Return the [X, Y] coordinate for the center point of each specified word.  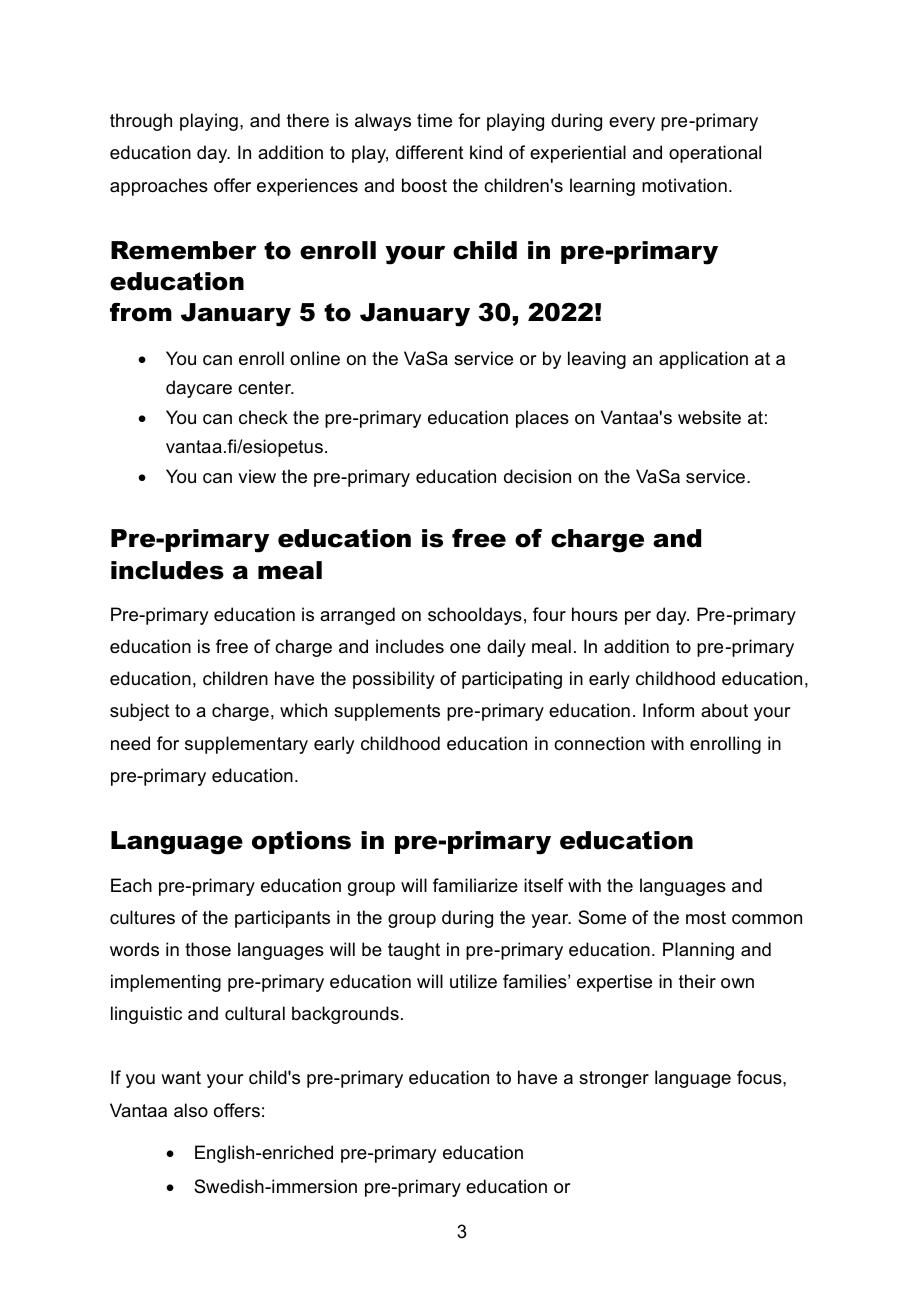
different [430, 152]
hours [595, 614]
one [465, 648]
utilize [473, 981]
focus [760, 1077]
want [181, 1077]
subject [140, 712]
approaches [159, 187]
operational [715, 154]
